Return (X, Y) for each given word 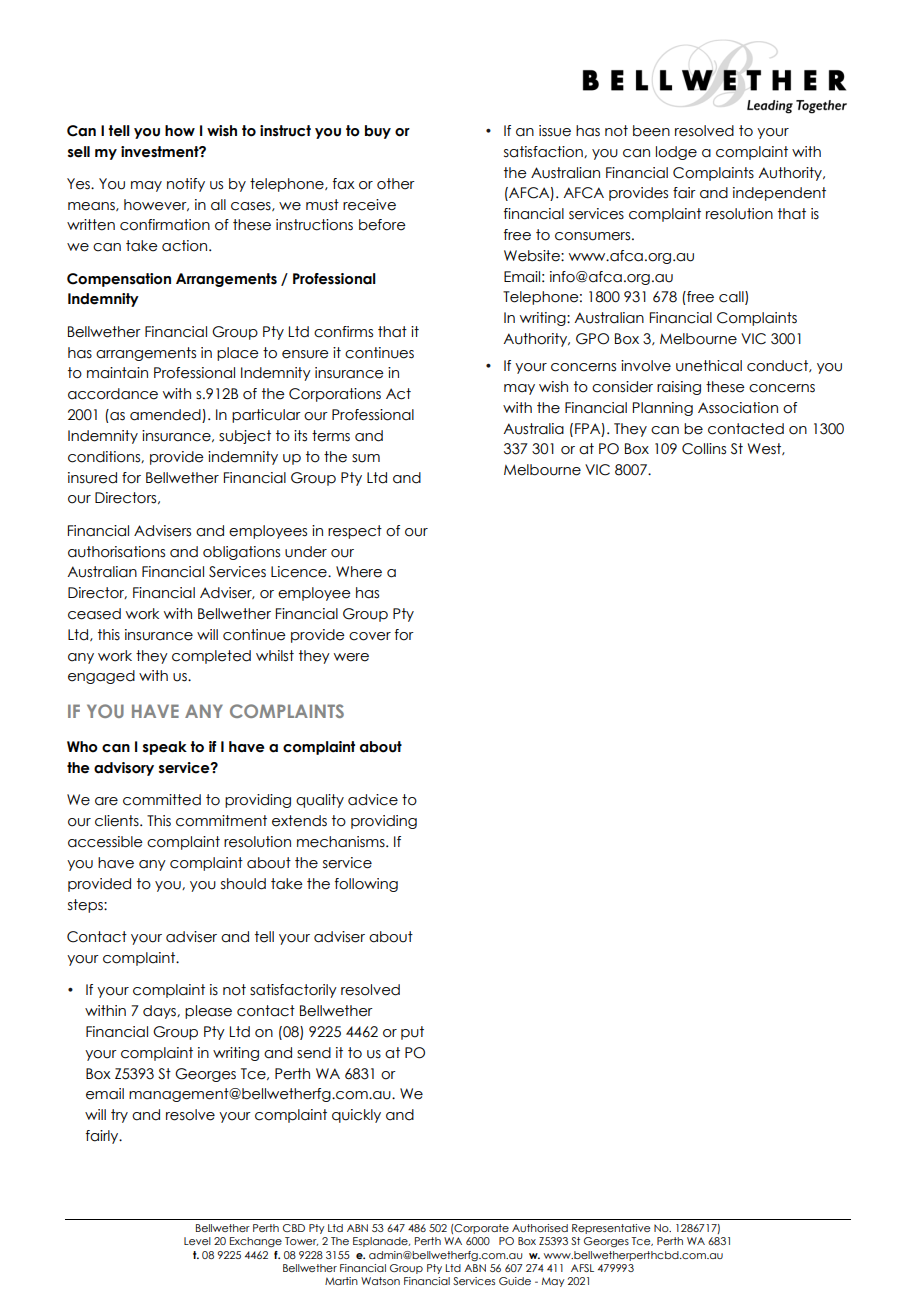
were (351, 657)
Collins (704, 449)
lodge (676, 153)
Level (197, 1241)
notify (186, 185)
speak (165, 748)
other (396, 184)
